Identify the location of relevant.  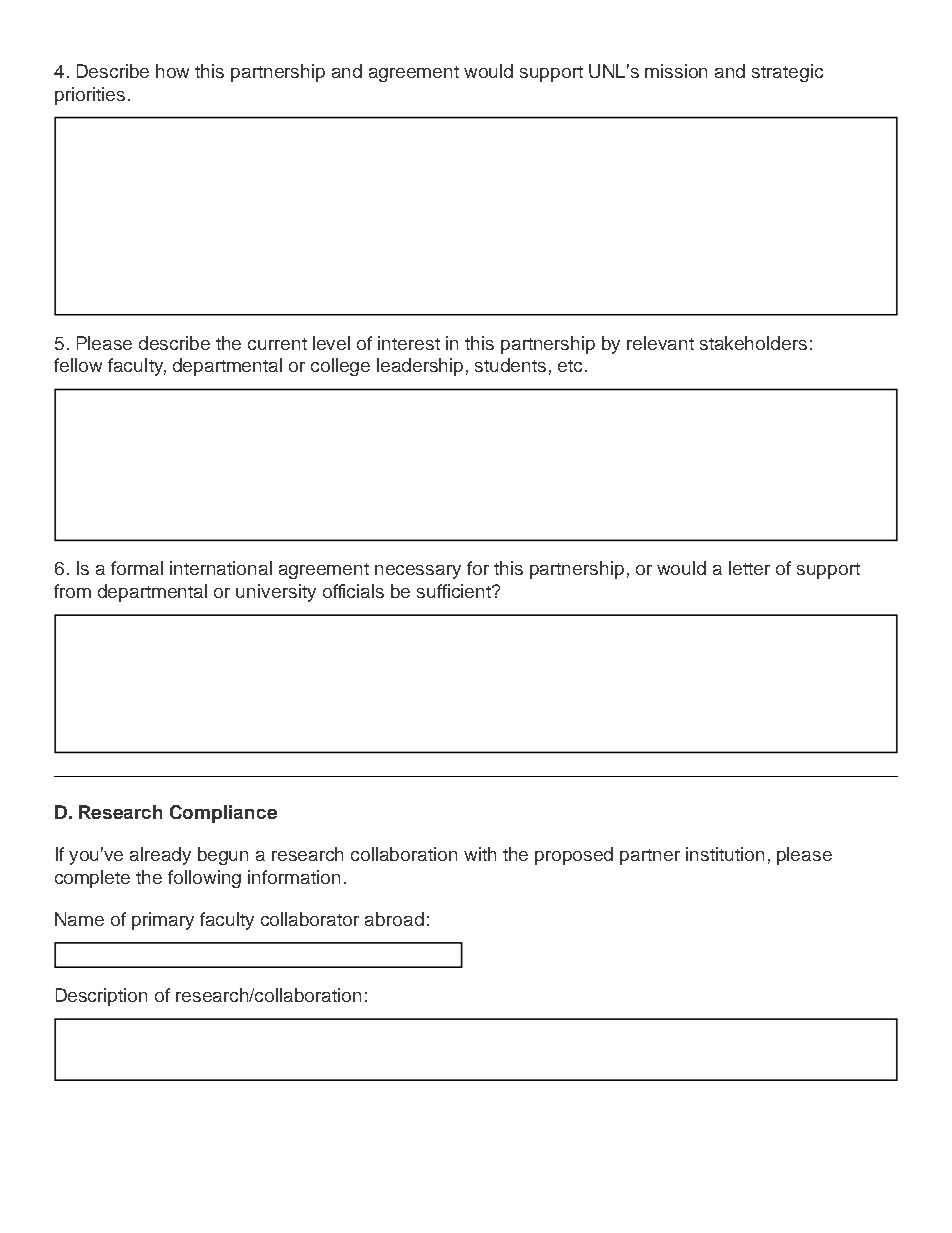
(660, 343).
